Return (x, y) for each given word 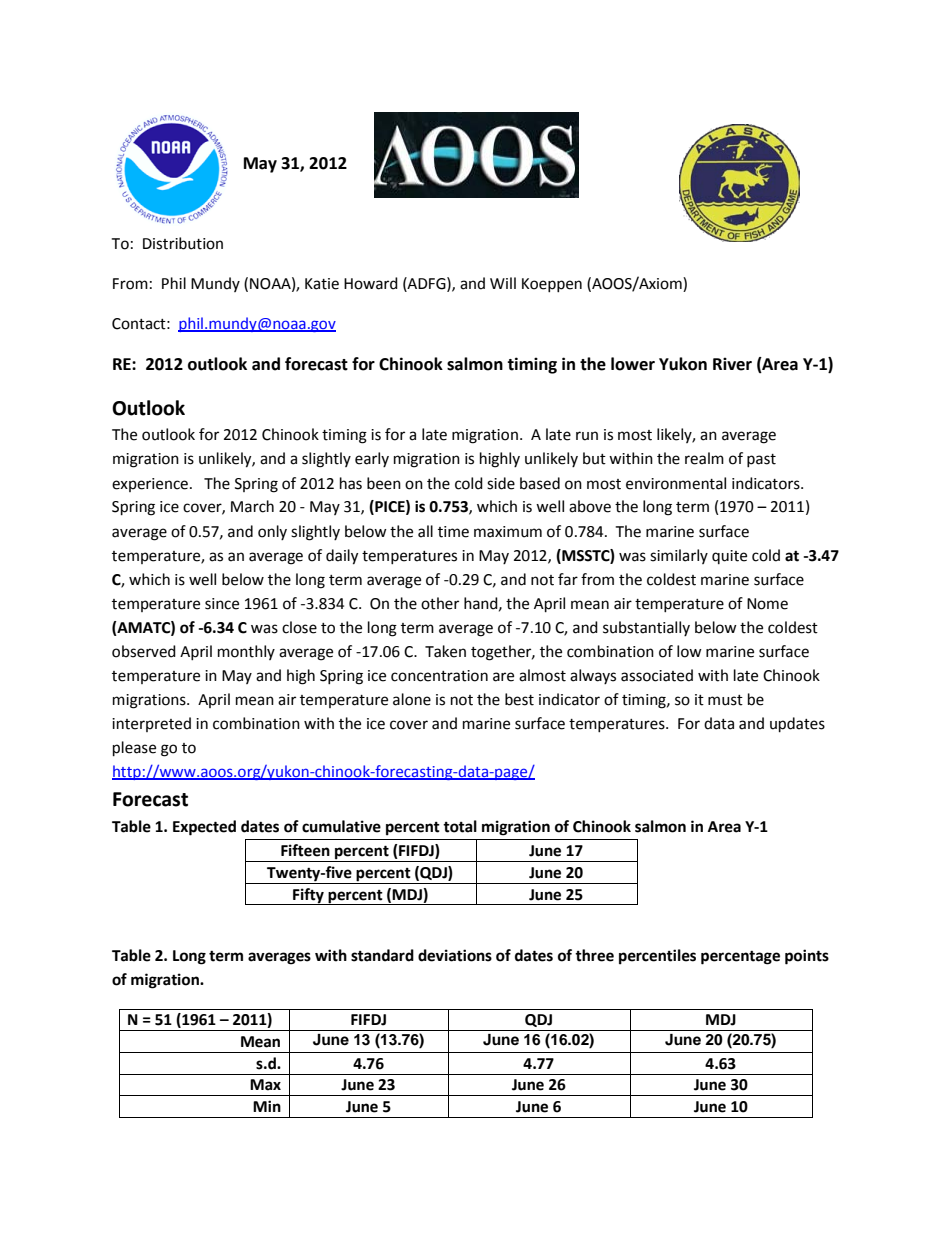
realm (704, 458)
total (460, 826)
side (501, 483)
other (440, 603)
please (134, 749)
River (732, 364)
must (725, 700)
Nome (767, 604)
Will (503, 283)
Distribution (183, 243)
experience (150, 485)
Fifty (308, 896)
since (222, 604)
